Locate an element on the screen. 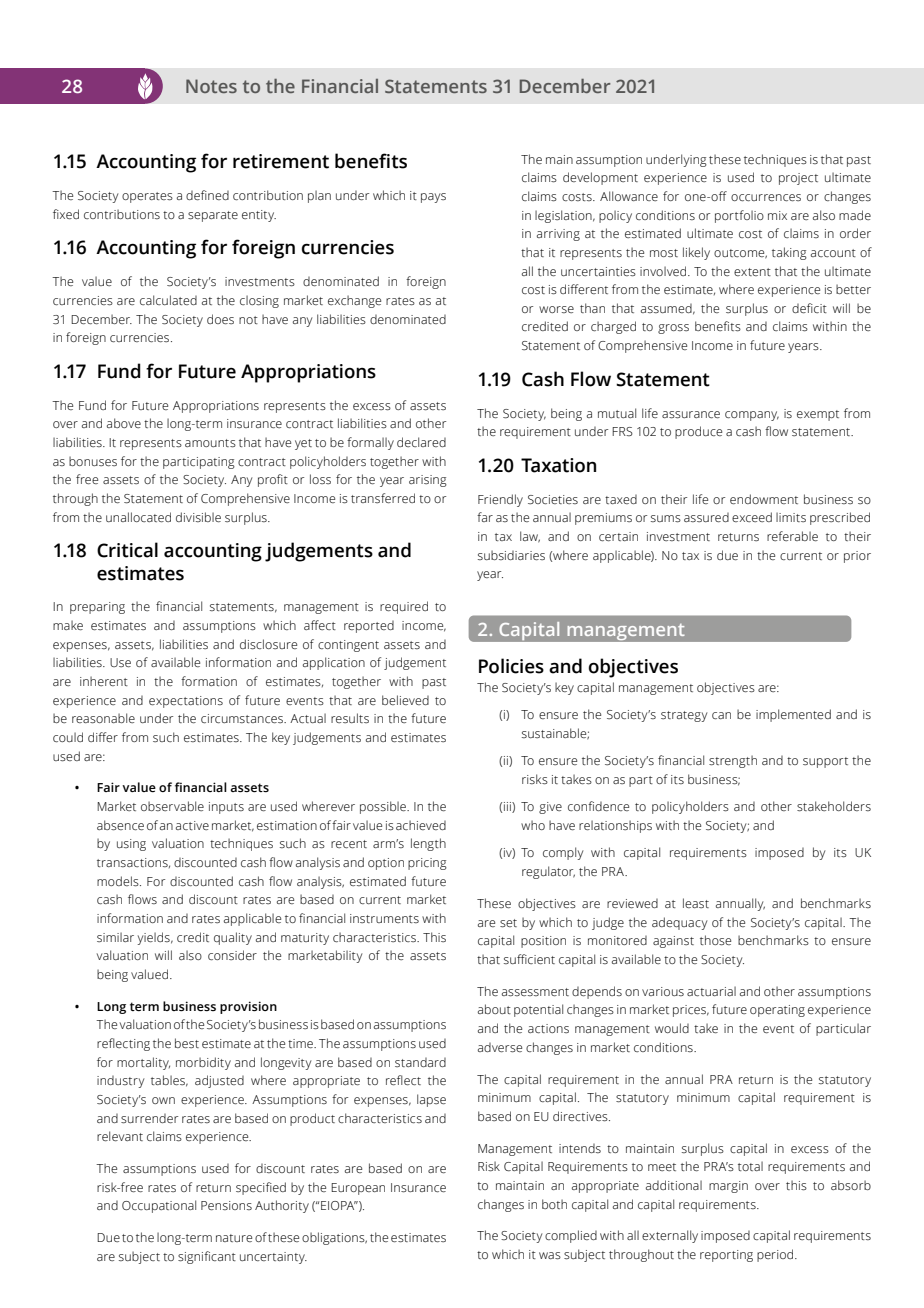 This screenshot has height=1308, width=924. both is located at coordinates (554, 1204).
